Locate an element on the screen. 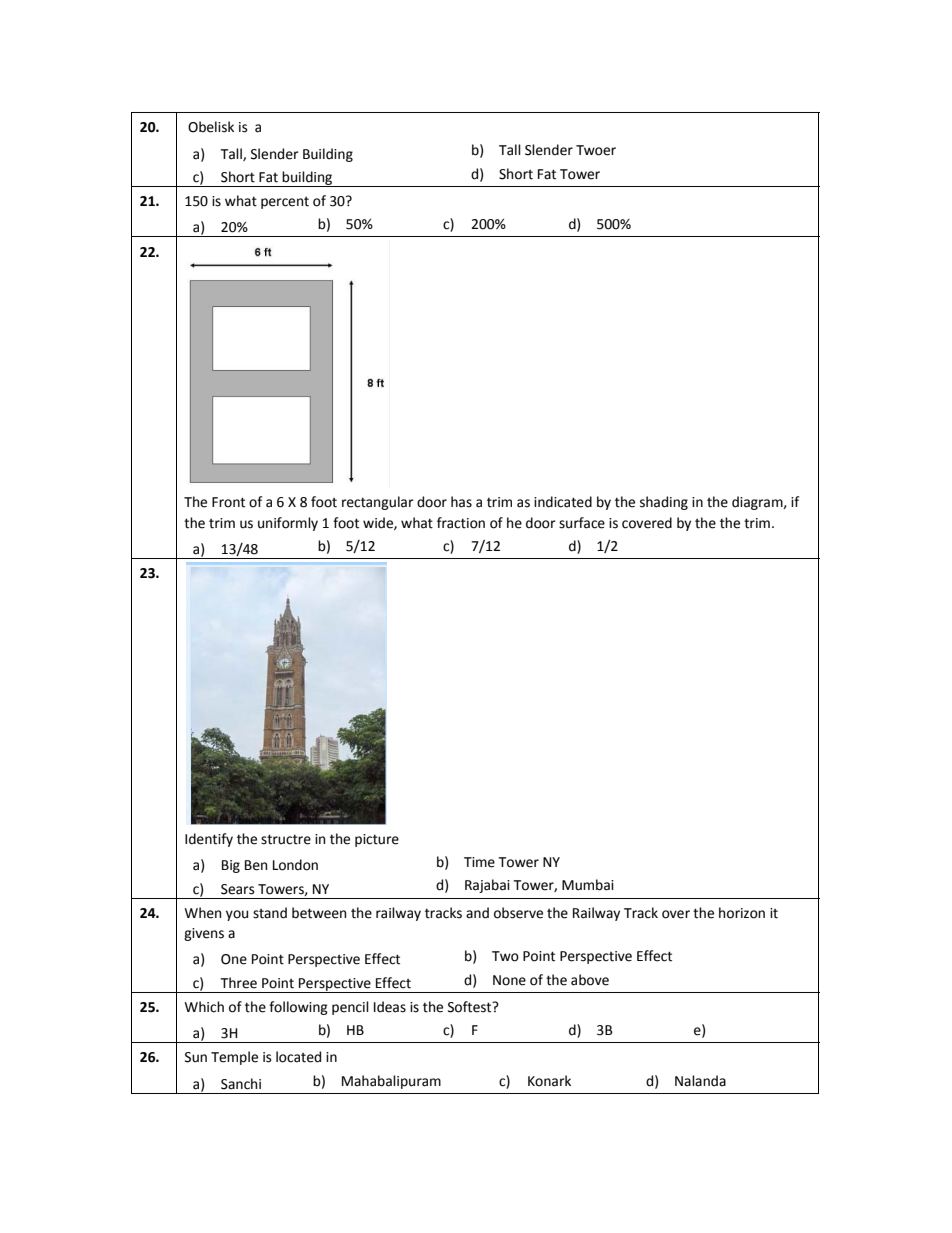  Temple is located at coordinates (234, 1058).
